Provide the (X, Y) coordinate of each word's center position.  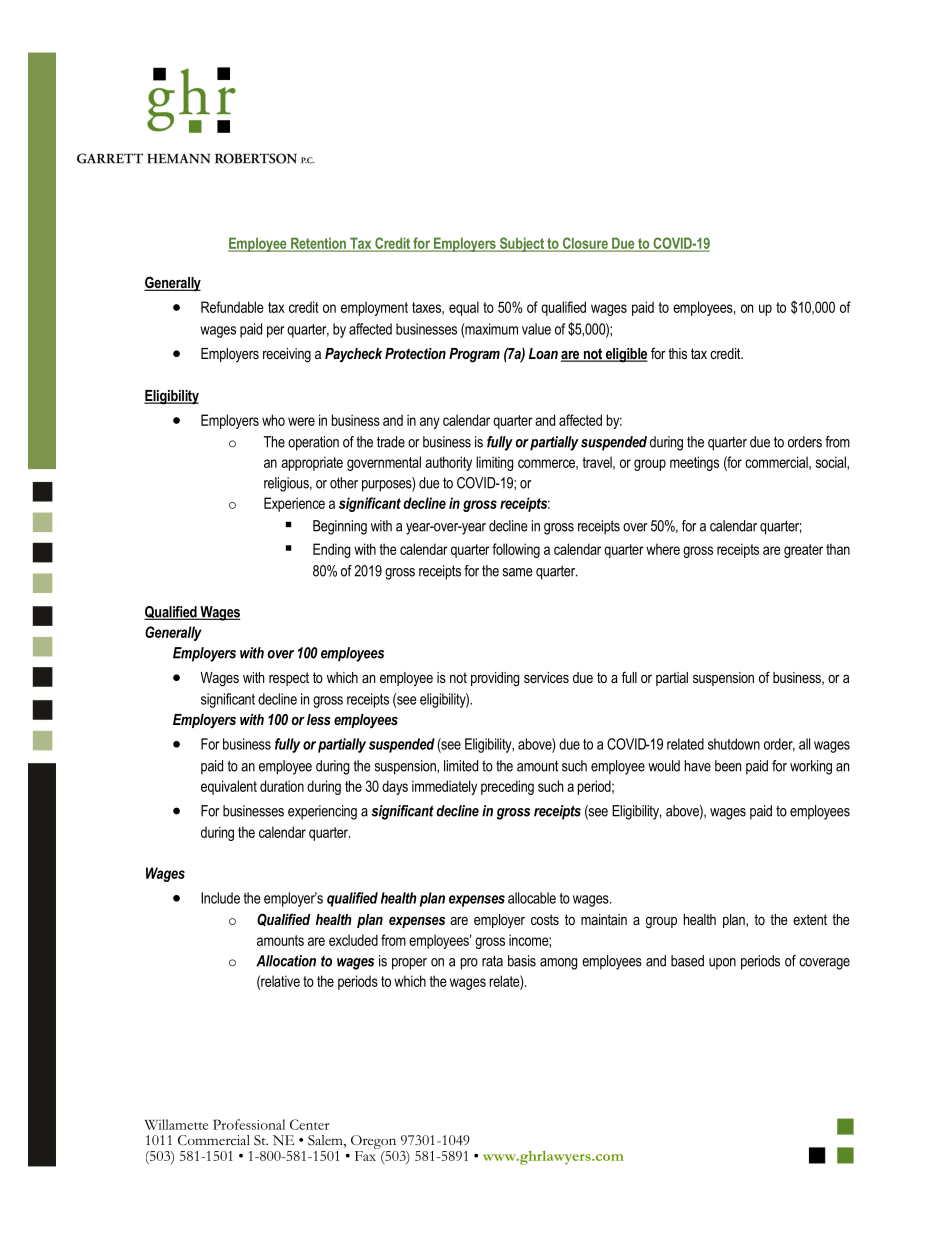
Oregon (373, 1142)
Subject (522, 244)
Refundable (232, 307)
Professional (249, 1124)
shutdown (734, 744)
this (677, 353)
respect (289, 679)
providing (495, 679)
